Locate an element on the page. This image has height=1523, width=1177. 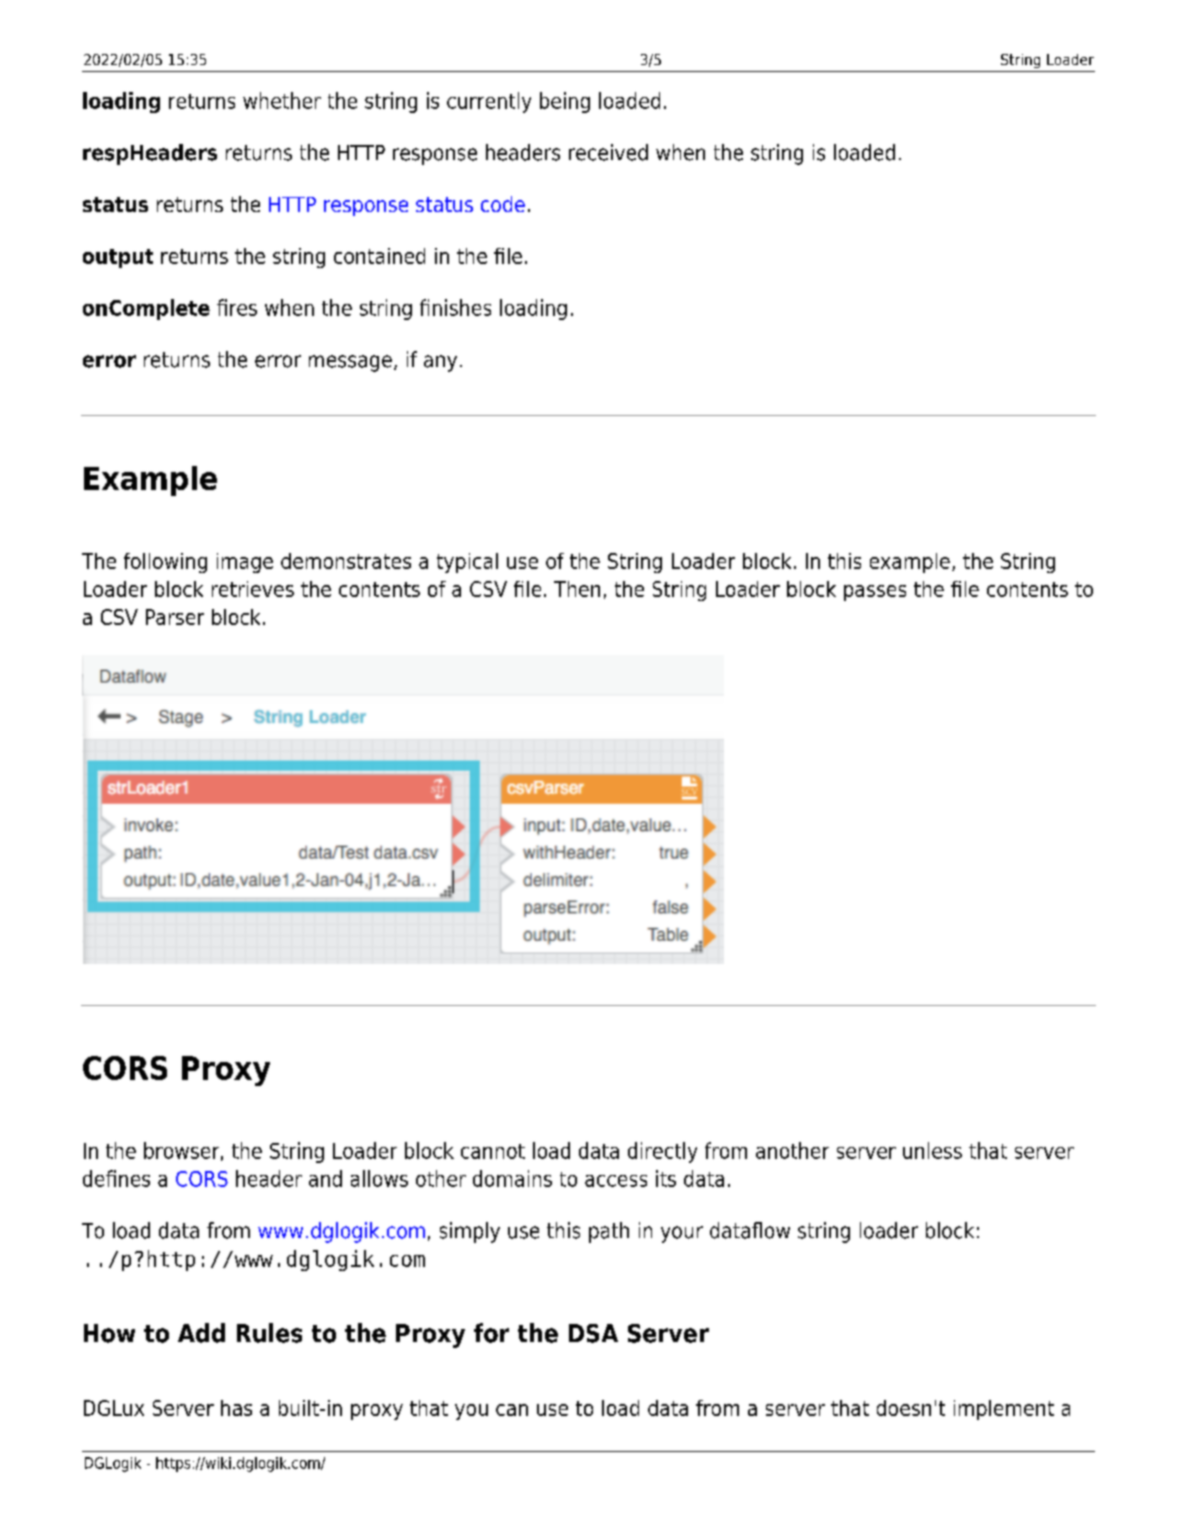
Add is located at coordinates (201, 1333).
